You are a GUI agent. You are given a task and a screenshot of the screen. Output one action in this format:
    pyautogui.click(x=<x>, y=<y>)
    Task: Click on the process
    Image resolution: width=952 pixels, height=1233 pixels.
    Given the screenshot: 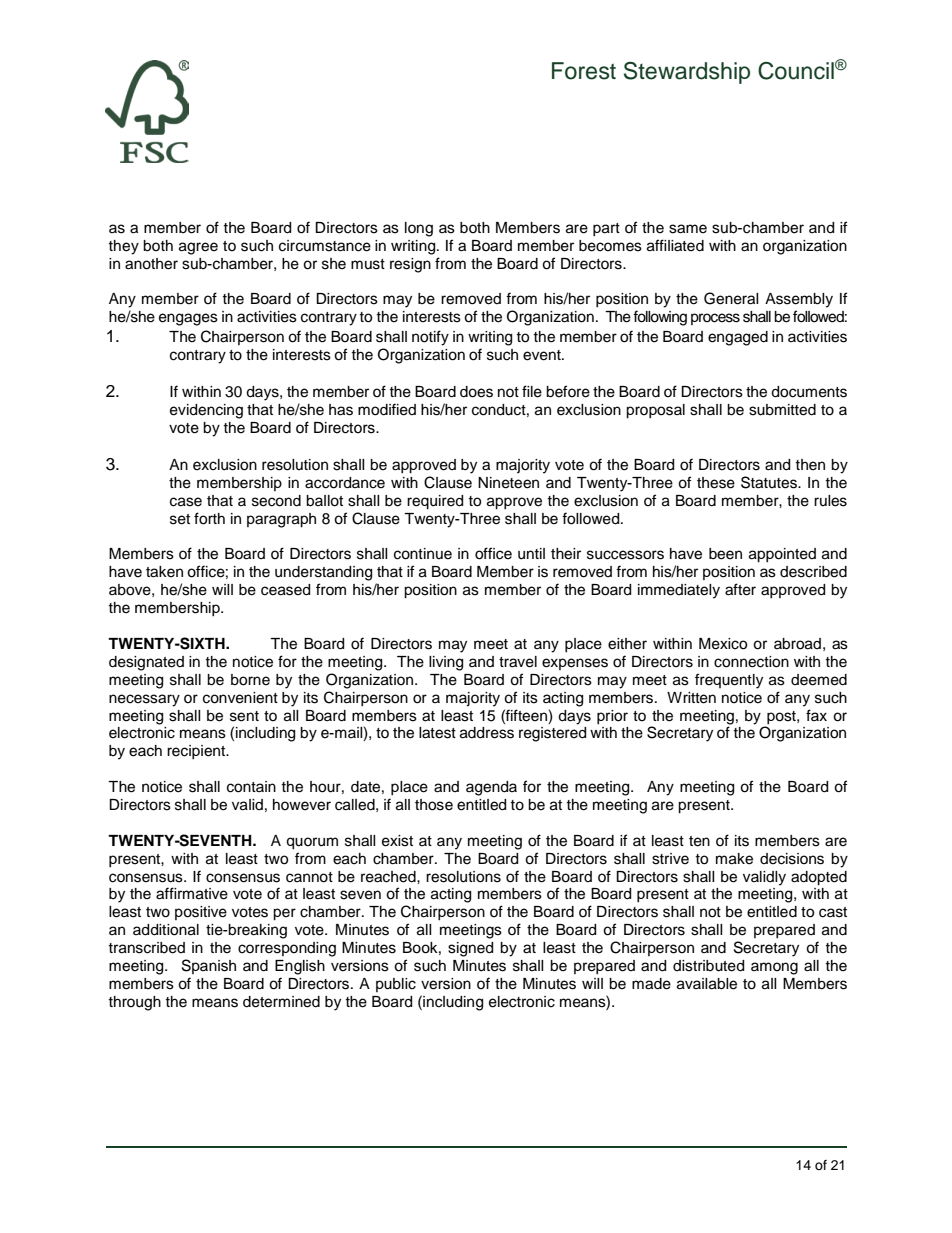 What is the action you would take?
    pyautogui.click(x=715, y=319)
